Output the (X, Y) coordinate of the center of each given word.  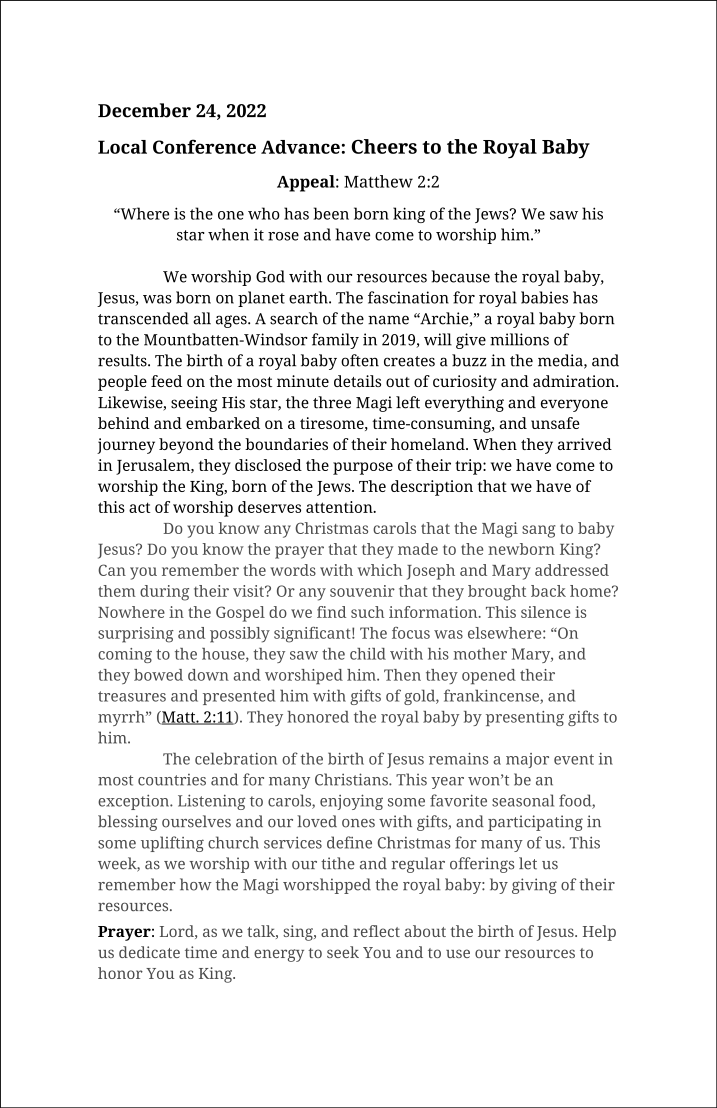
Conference (204, 146)
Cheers (384, 146)
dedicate (149, 952)
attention (340, 507)
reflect (376, 931)
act (139, 507)
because (460, 276)
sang (539, 531)
